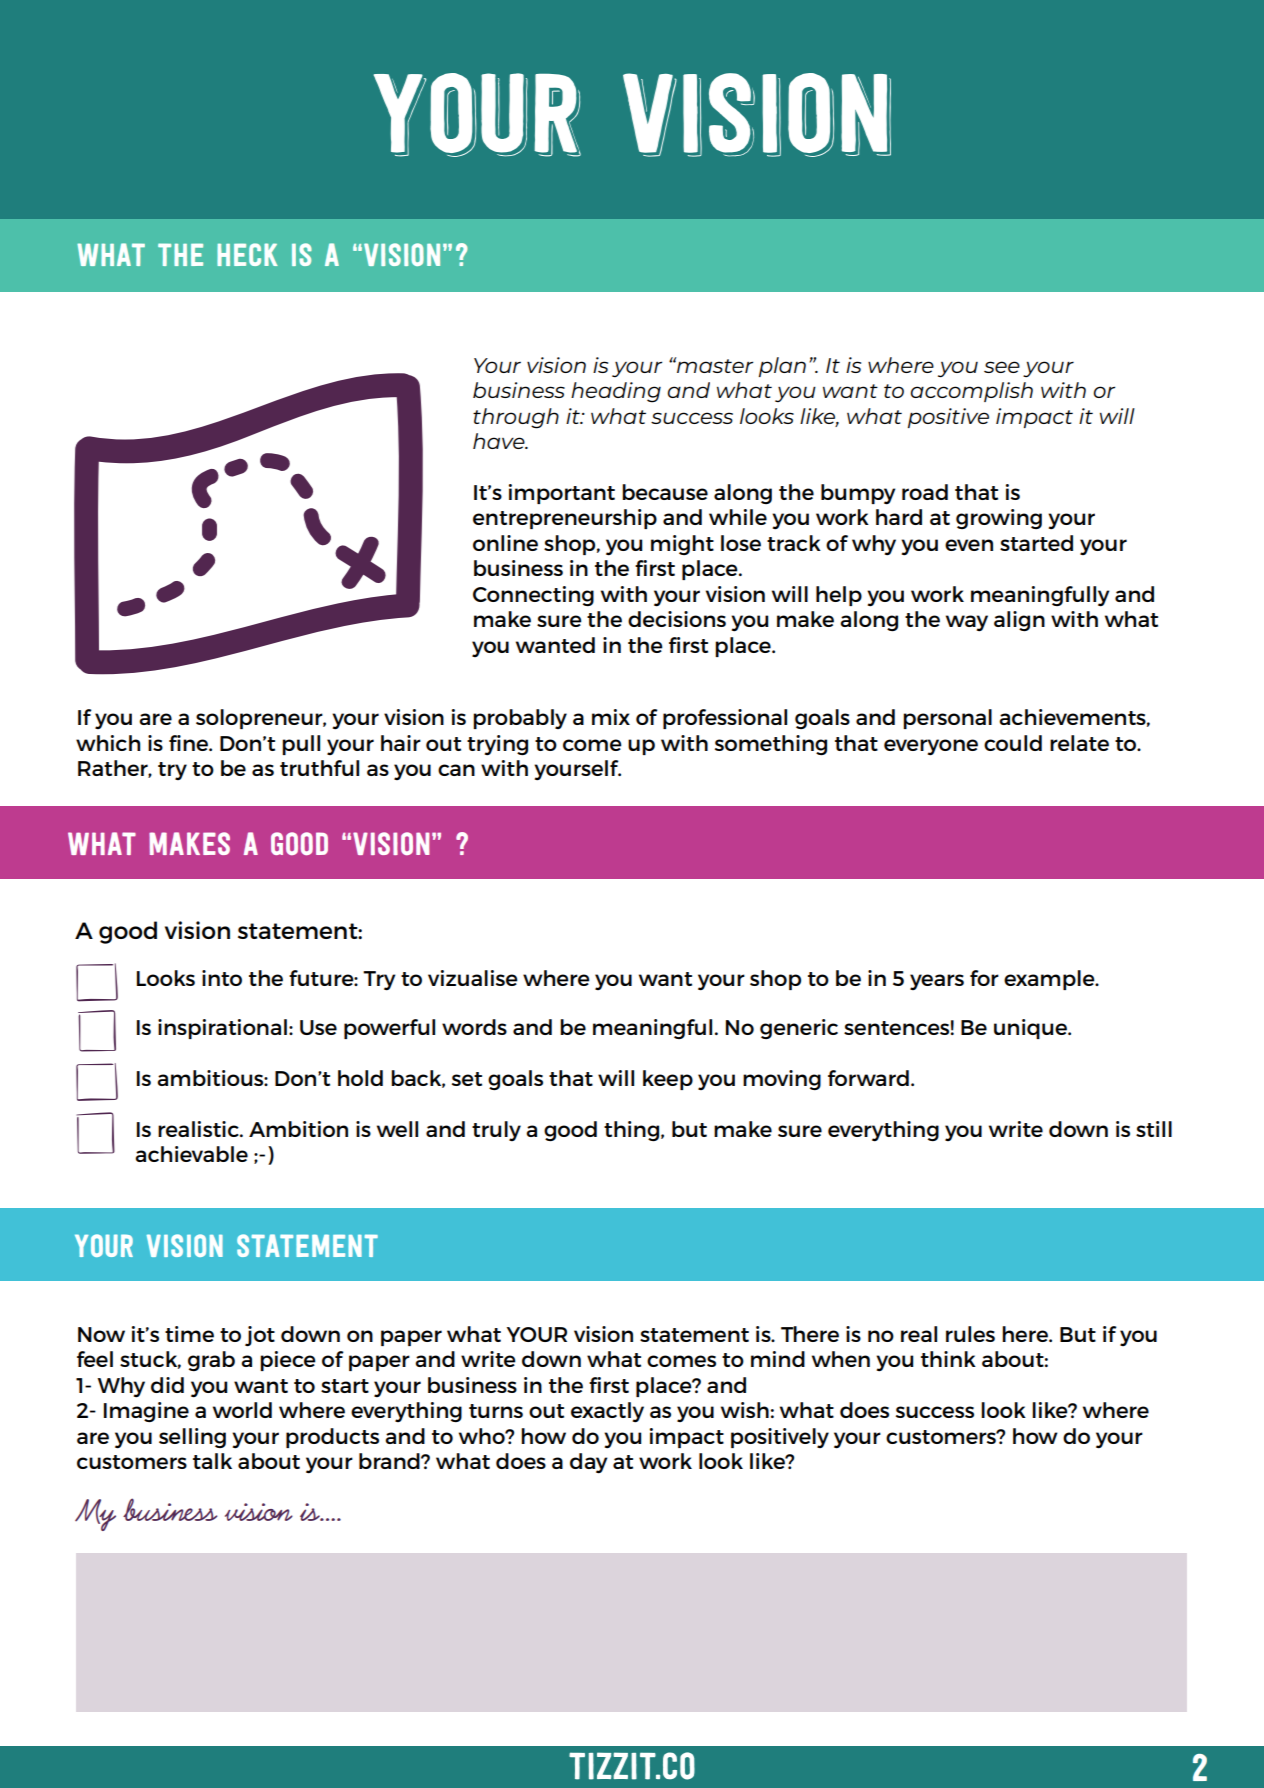 This image has width=1264, height=1788. I want to click on selling, so click(192, 1438).
